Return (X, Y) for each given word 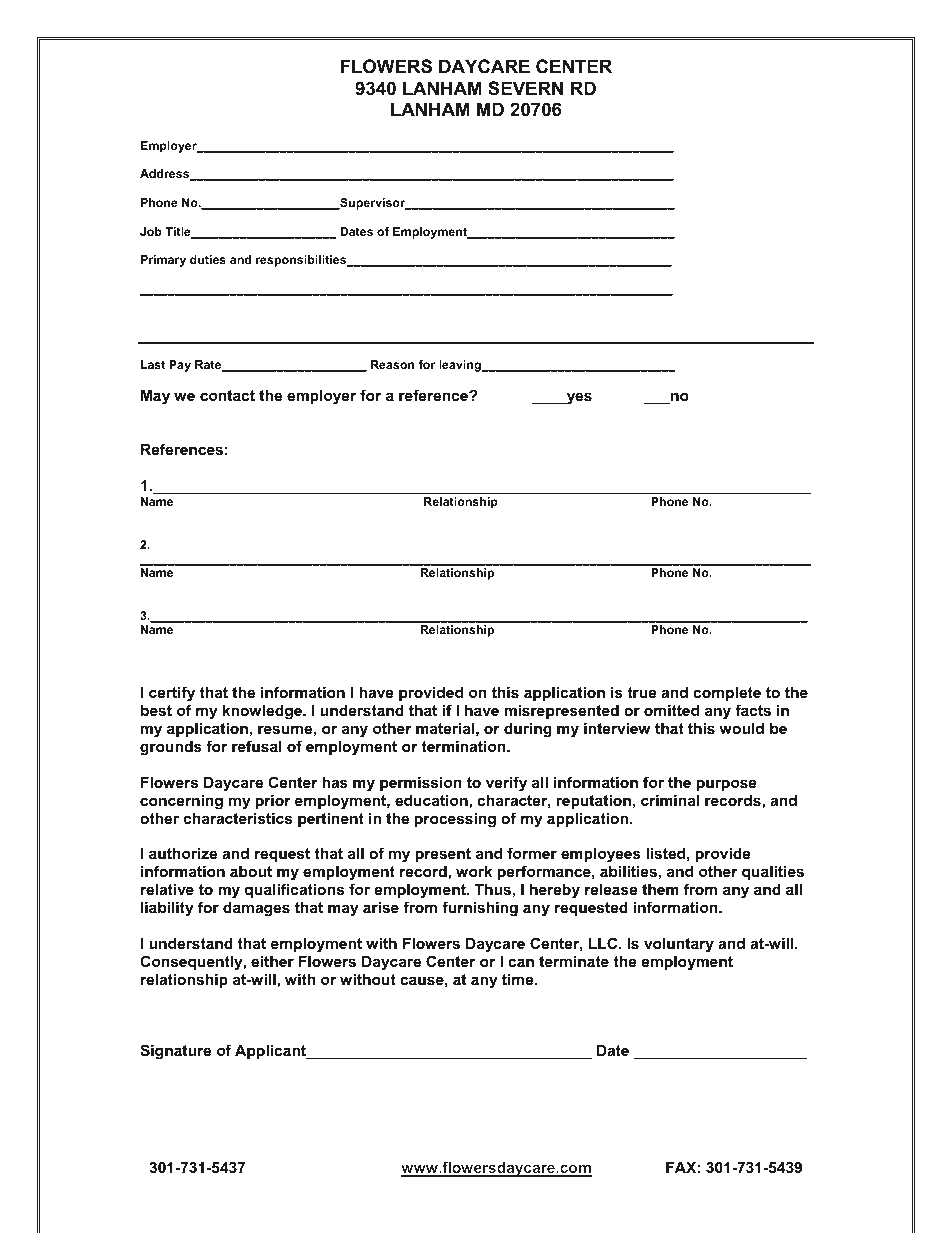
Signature (175, 1052)
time (519, 979)
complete (727, 694)
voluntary (679, 945)
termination (464, 746)
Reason (393, 364)
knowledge (263, 712)
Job (151, 231)
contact (227, 395)
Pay (180, 366)
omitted (671, 710)
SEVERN (525, 88)
